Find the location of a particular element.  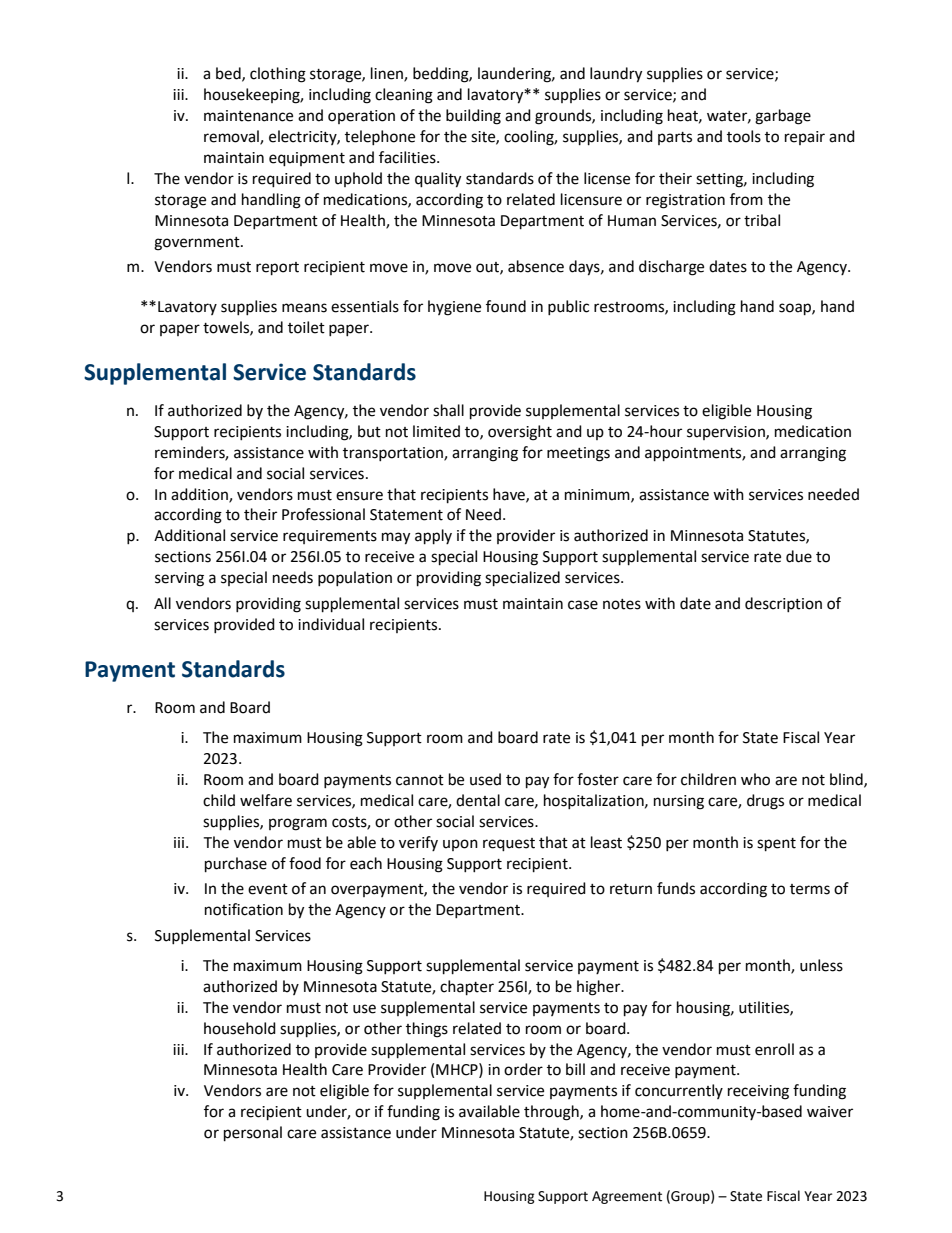

individual is located at coordinates (331, 624).
